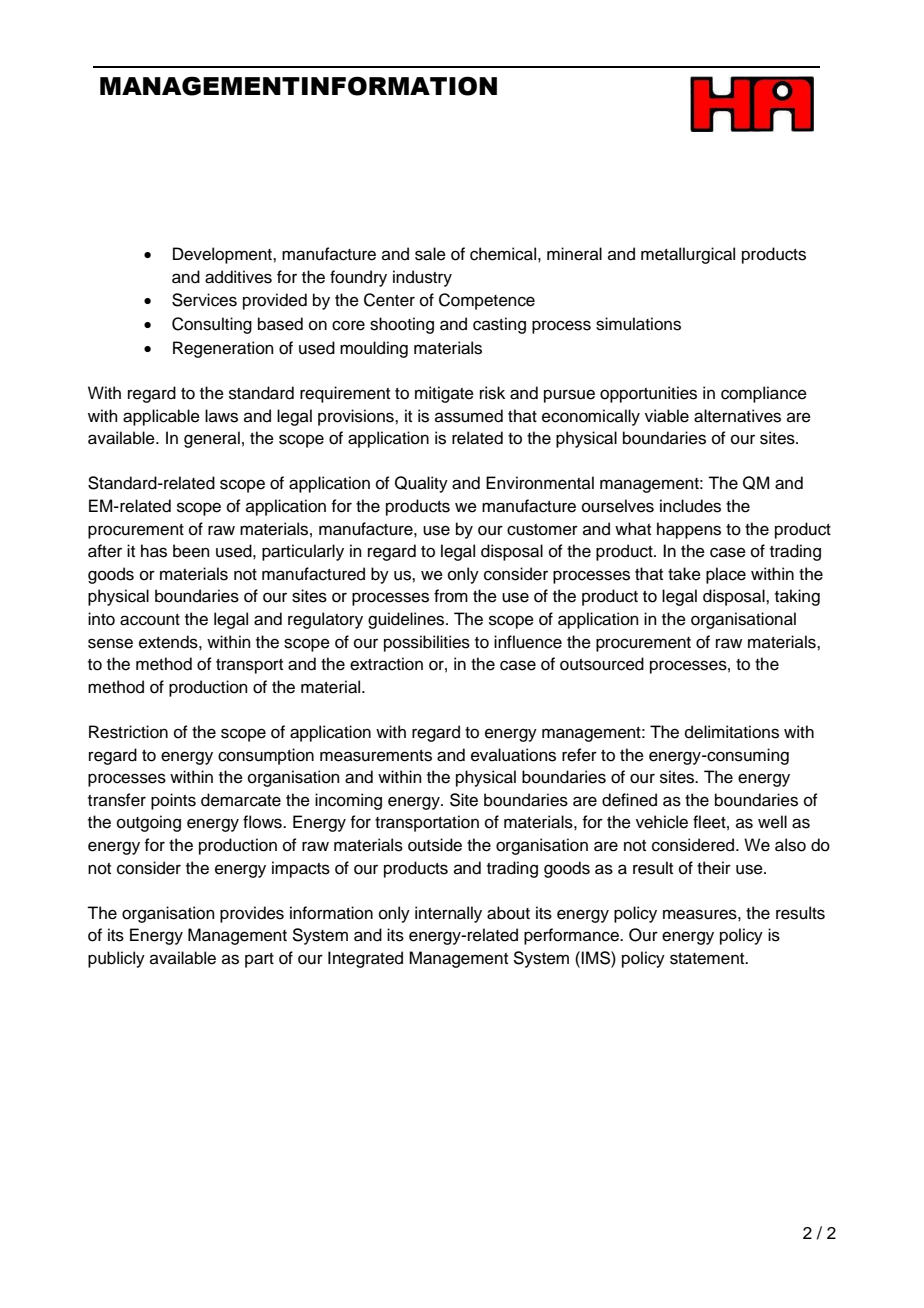 The image size is (924, 1308). What do you see at coordinates (204, 300) in the document?
I see `Services` at bounding box center [204, 300].
